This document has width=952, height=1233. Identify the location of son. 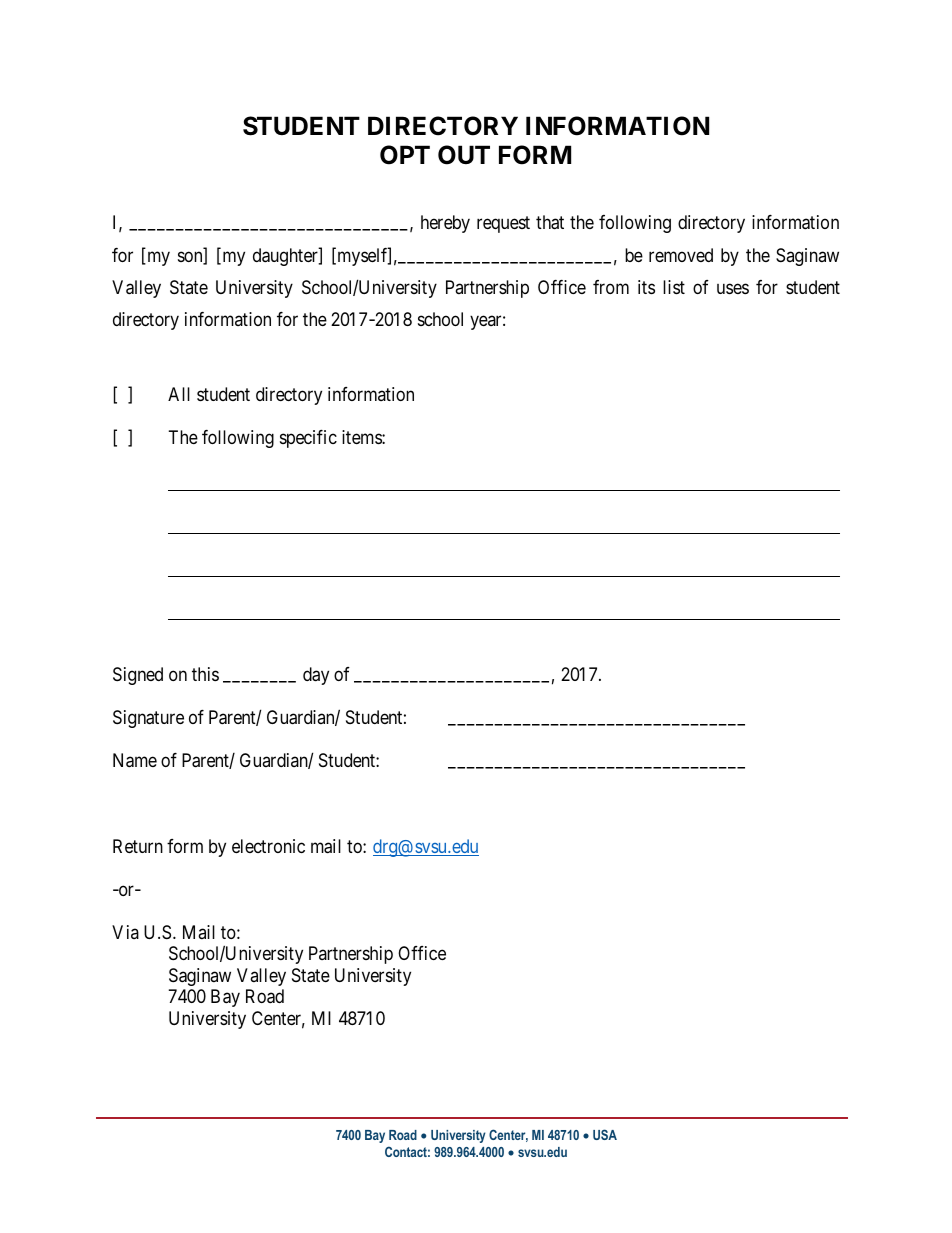
(191, 258).
